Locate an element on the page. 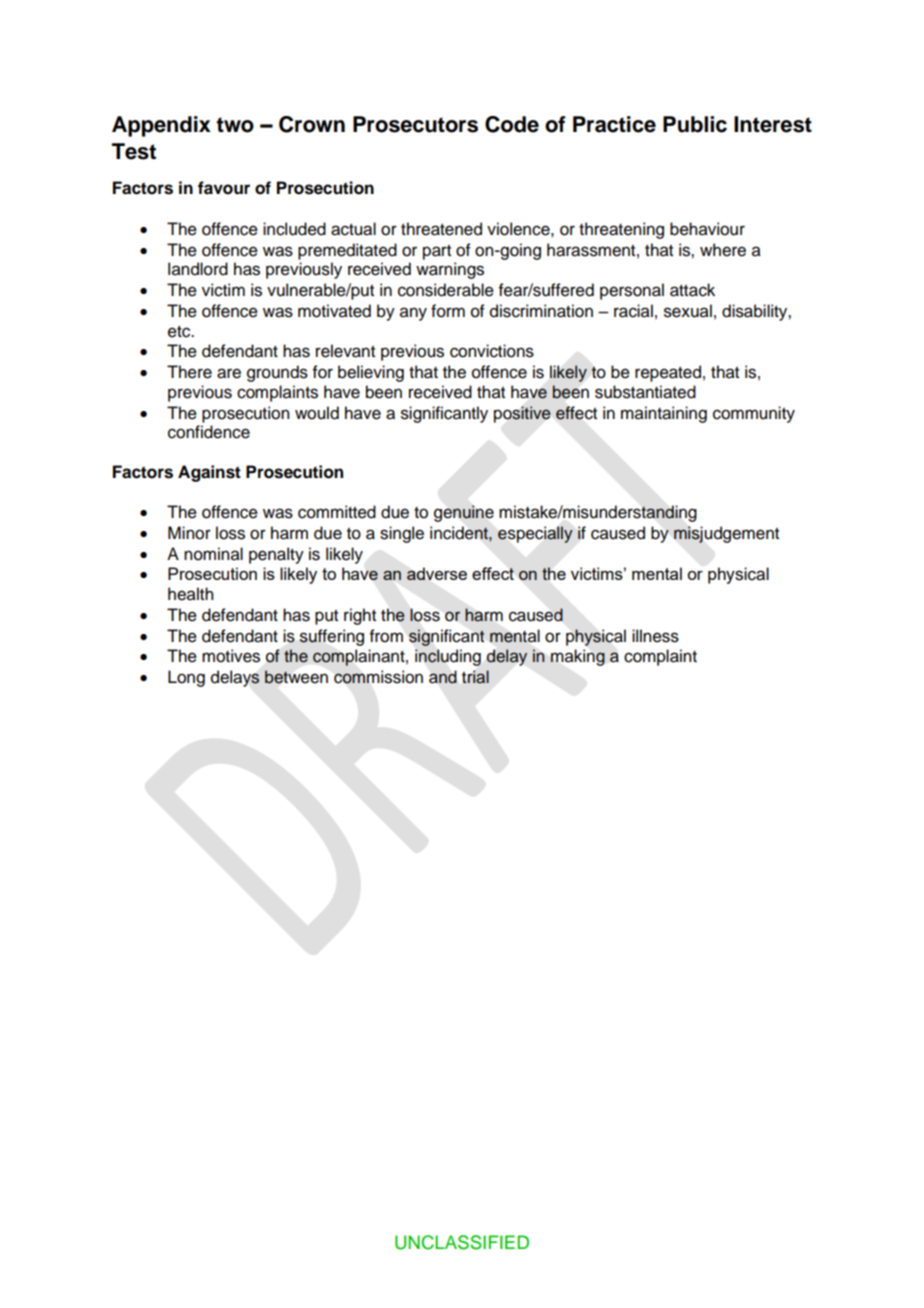 This document has width=924, height=1308. commission is located at coordinates (378, 677).
